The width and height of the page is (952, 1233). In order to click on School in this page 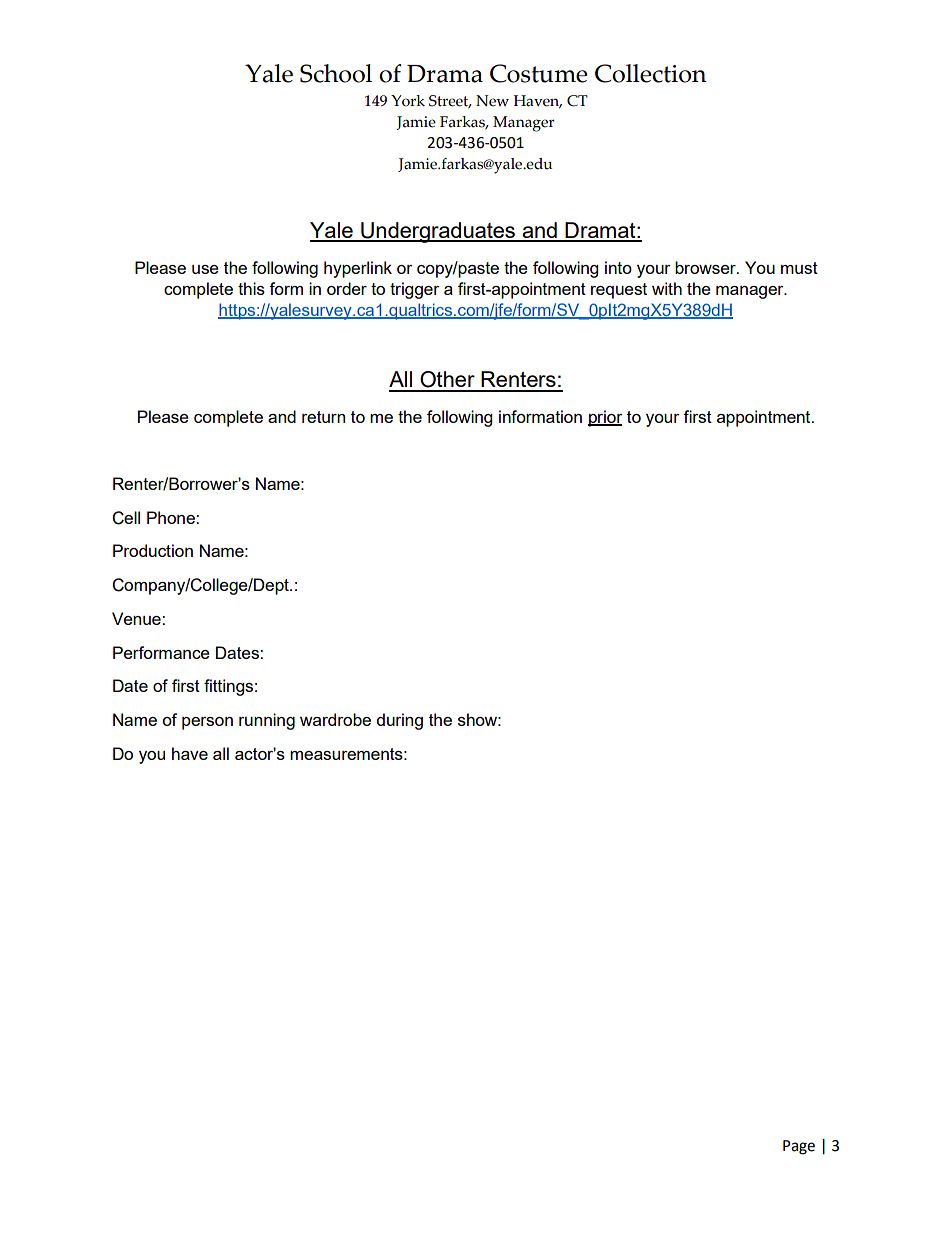, I will do `click(336, 73)`.
